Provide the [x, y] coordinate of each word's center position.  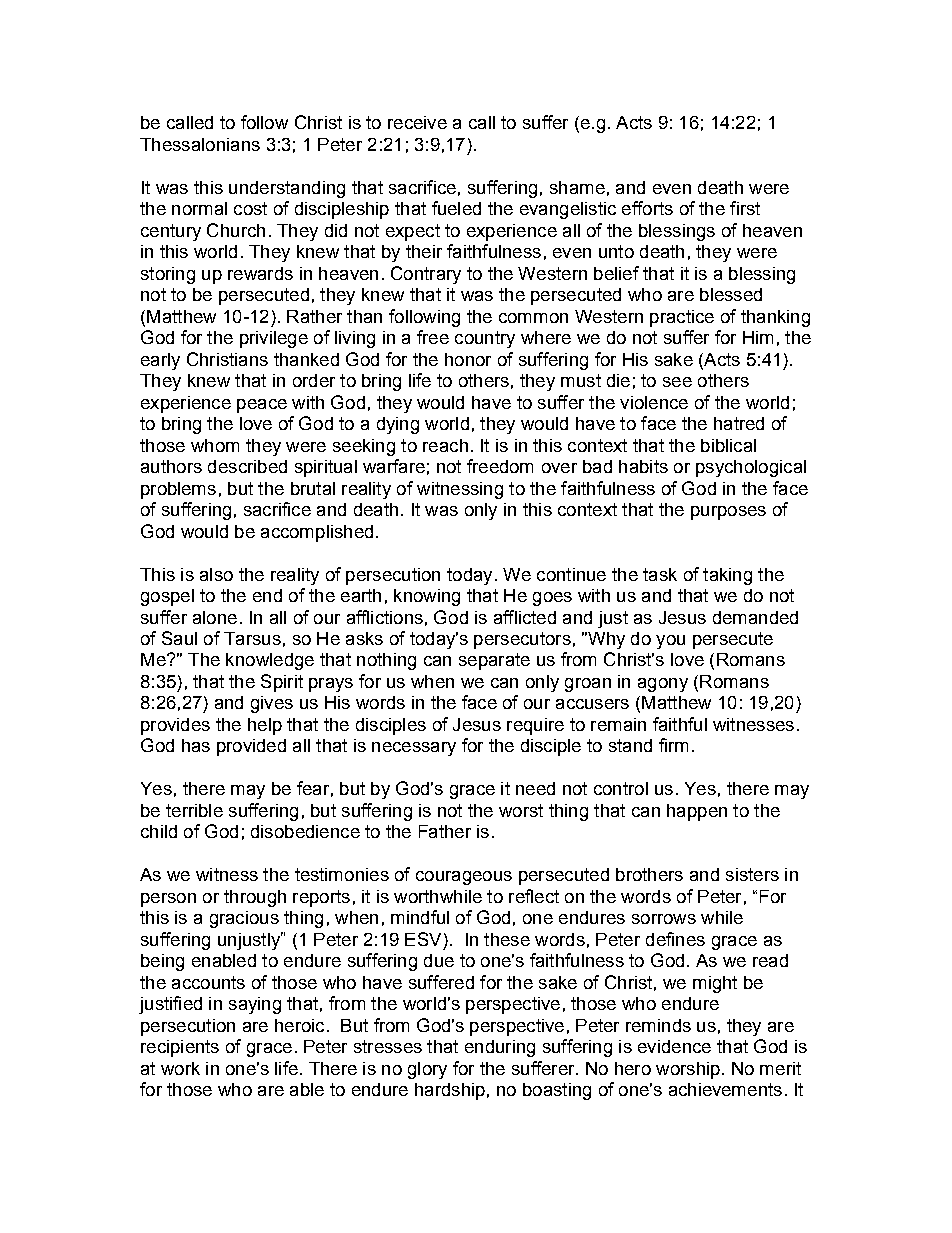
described [247, 466]
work [180, 1068]
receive [417, 122]
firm [673, 745]
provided [251, 747]
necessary [414, 749]
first [745, 208]
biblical [728, 445]
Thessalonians [200, 144]
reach [445, 445]
